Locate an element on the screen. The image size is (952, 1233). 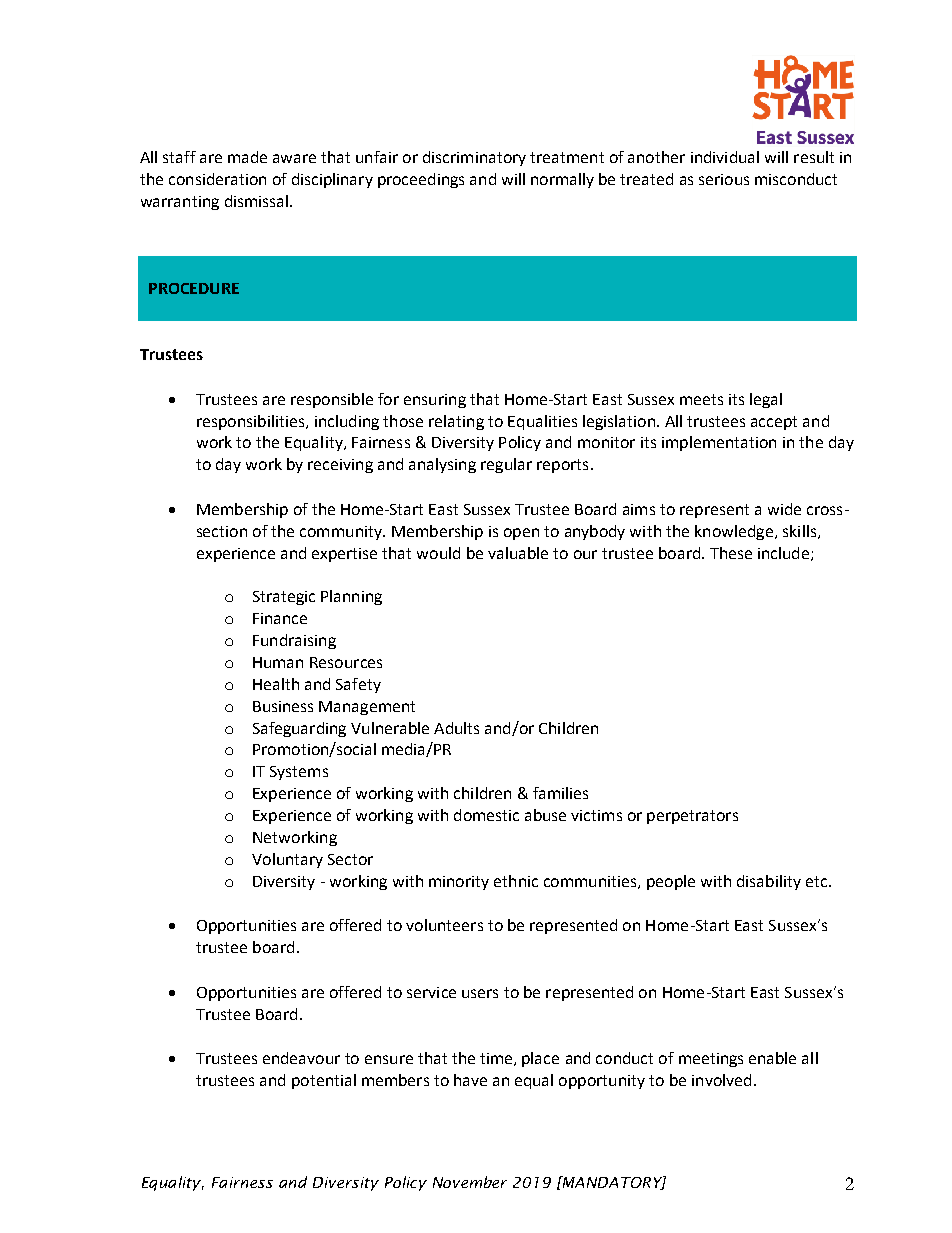
knowledge is located at coordinates (734, 532).
